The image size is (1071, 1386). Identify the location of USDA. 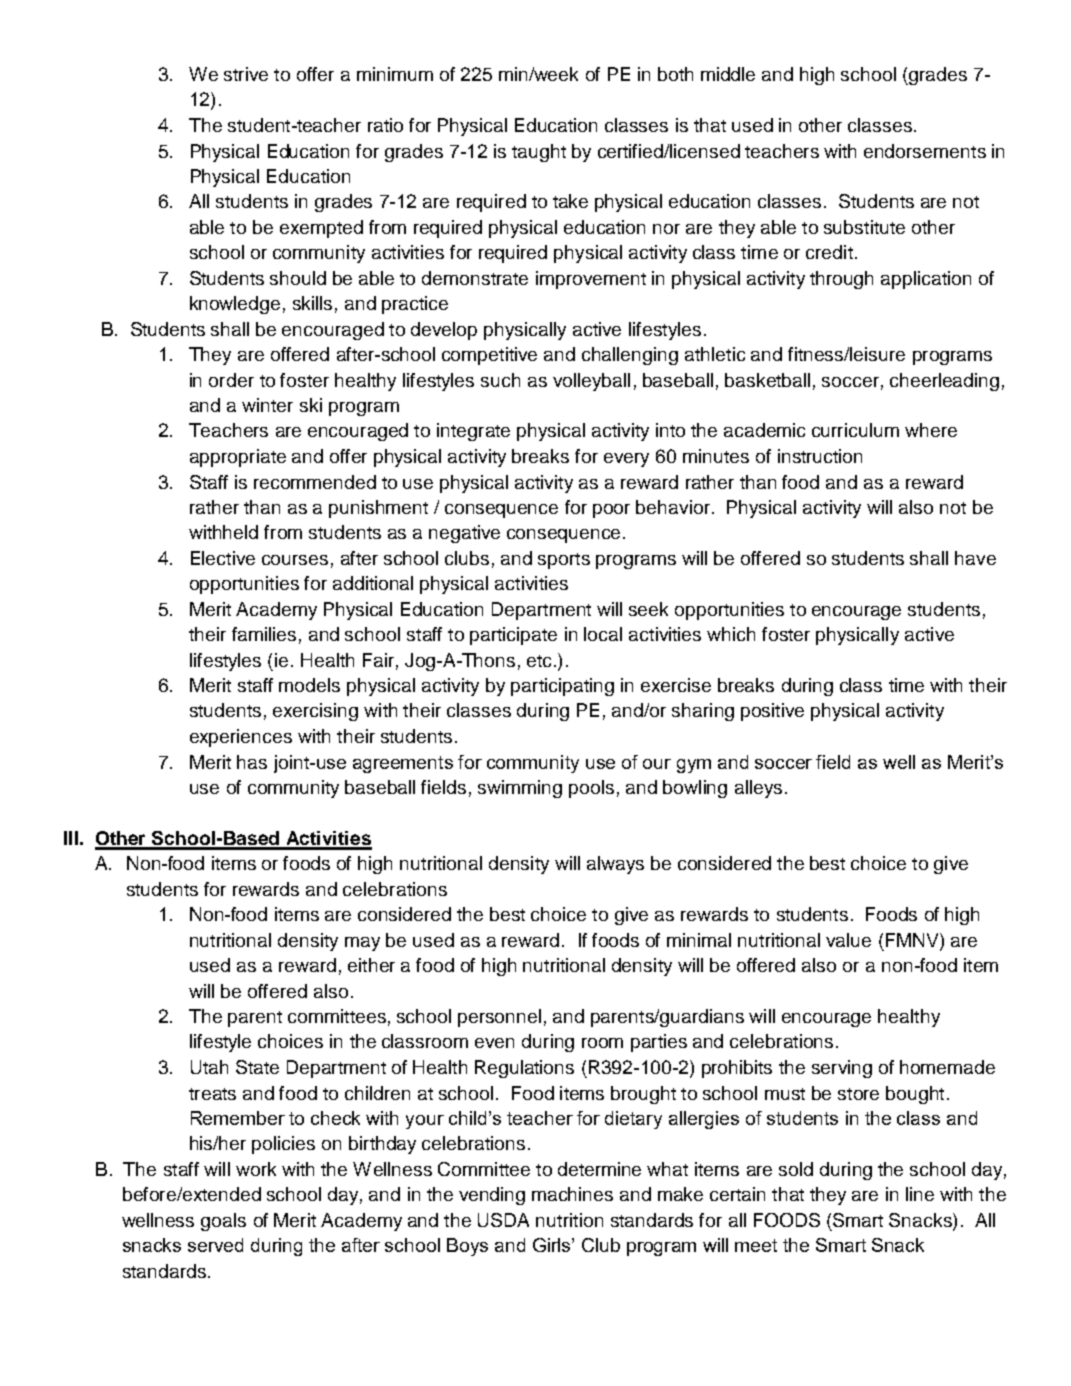
(503, 1220).
